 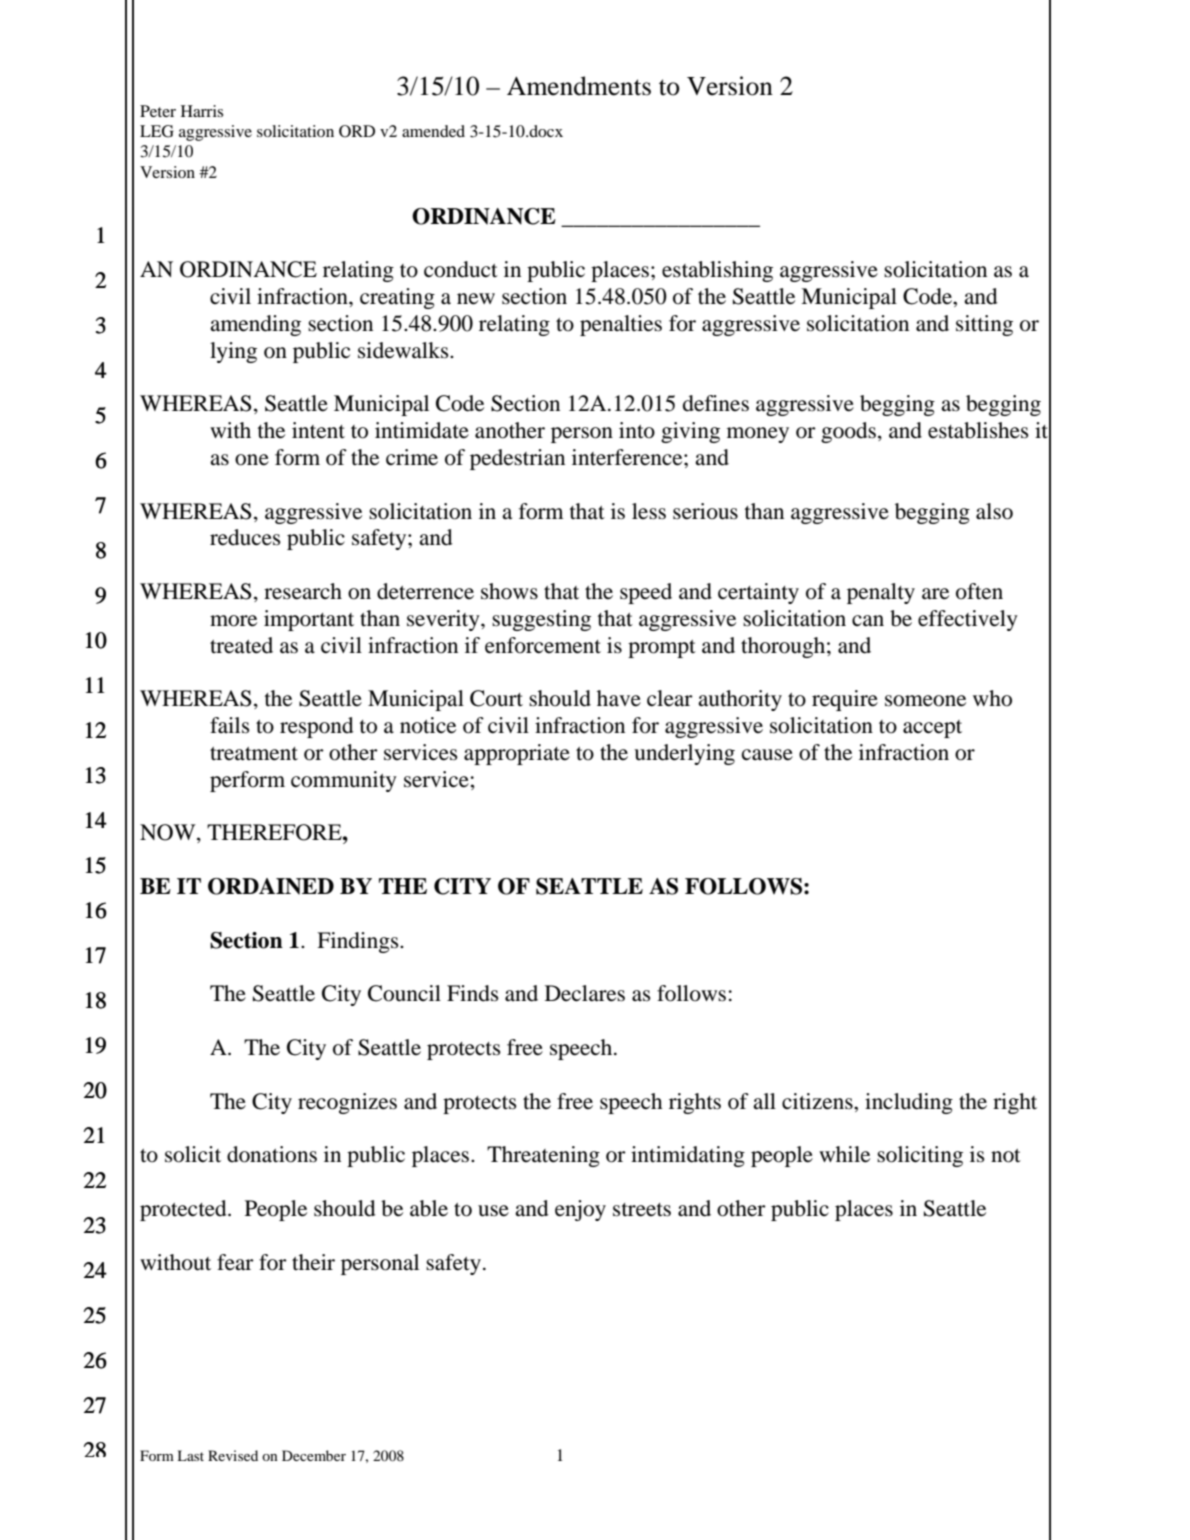 I want to click on treatment, so click(x=254, y=754).
